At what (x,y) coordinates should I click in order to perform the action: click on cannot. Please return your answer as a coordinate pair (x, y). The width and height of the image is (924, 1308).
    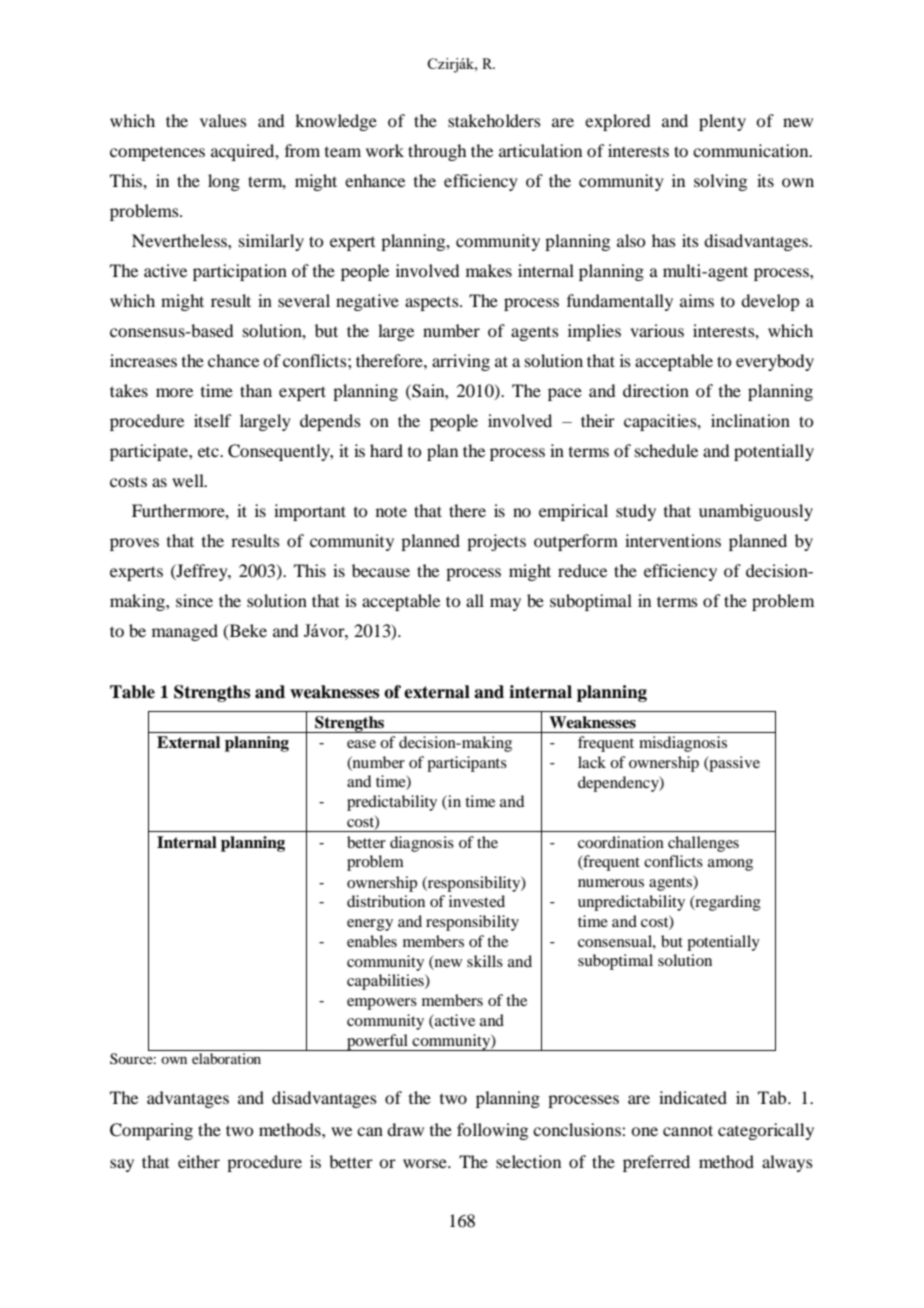
    Looking at the image, I should click on (688, 1130).
